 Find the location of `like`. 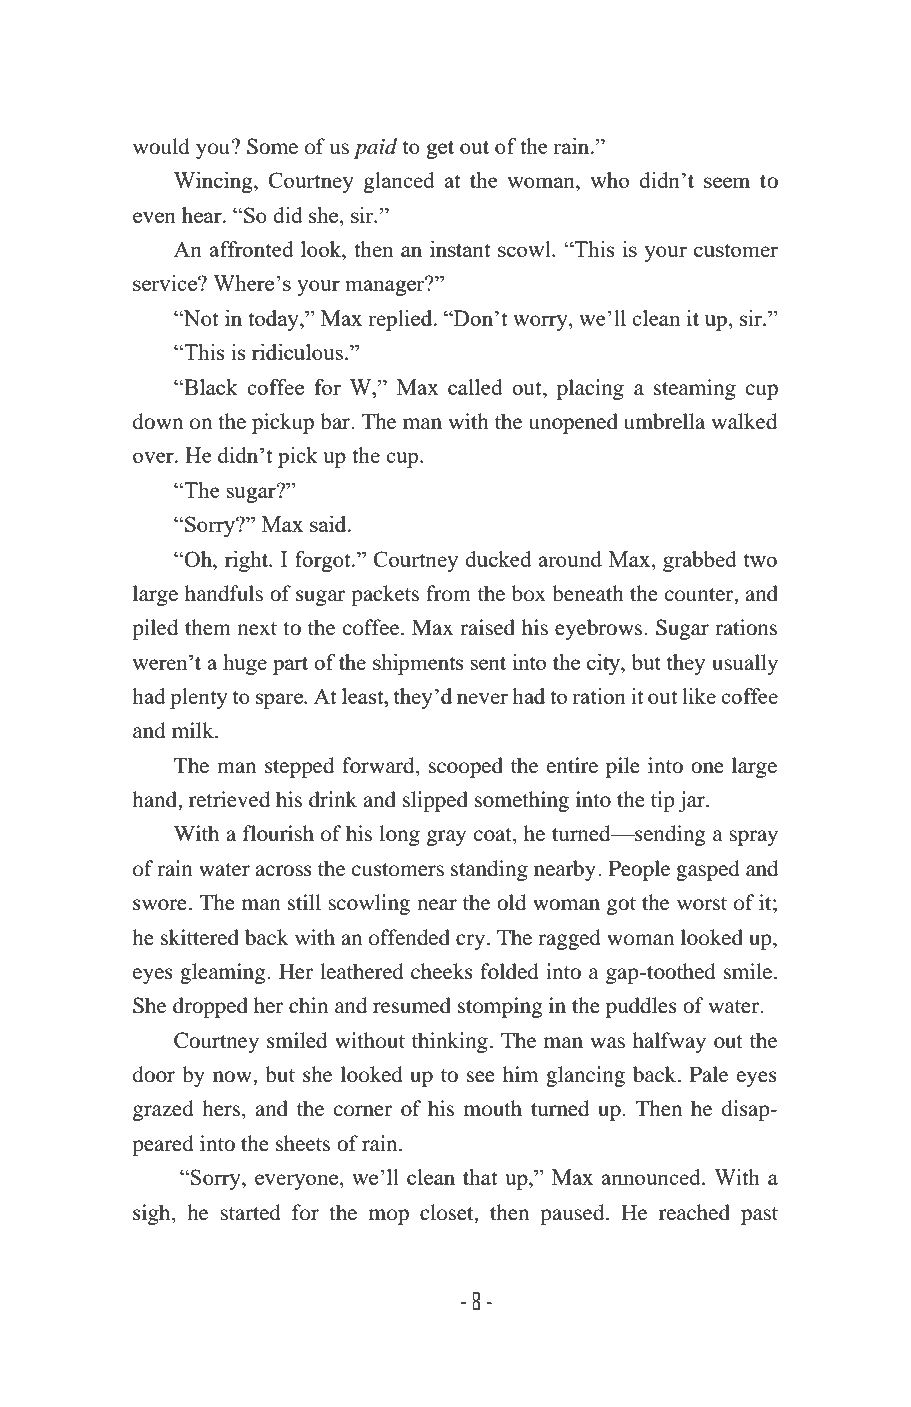

like is located at coordinates (699, 696).
